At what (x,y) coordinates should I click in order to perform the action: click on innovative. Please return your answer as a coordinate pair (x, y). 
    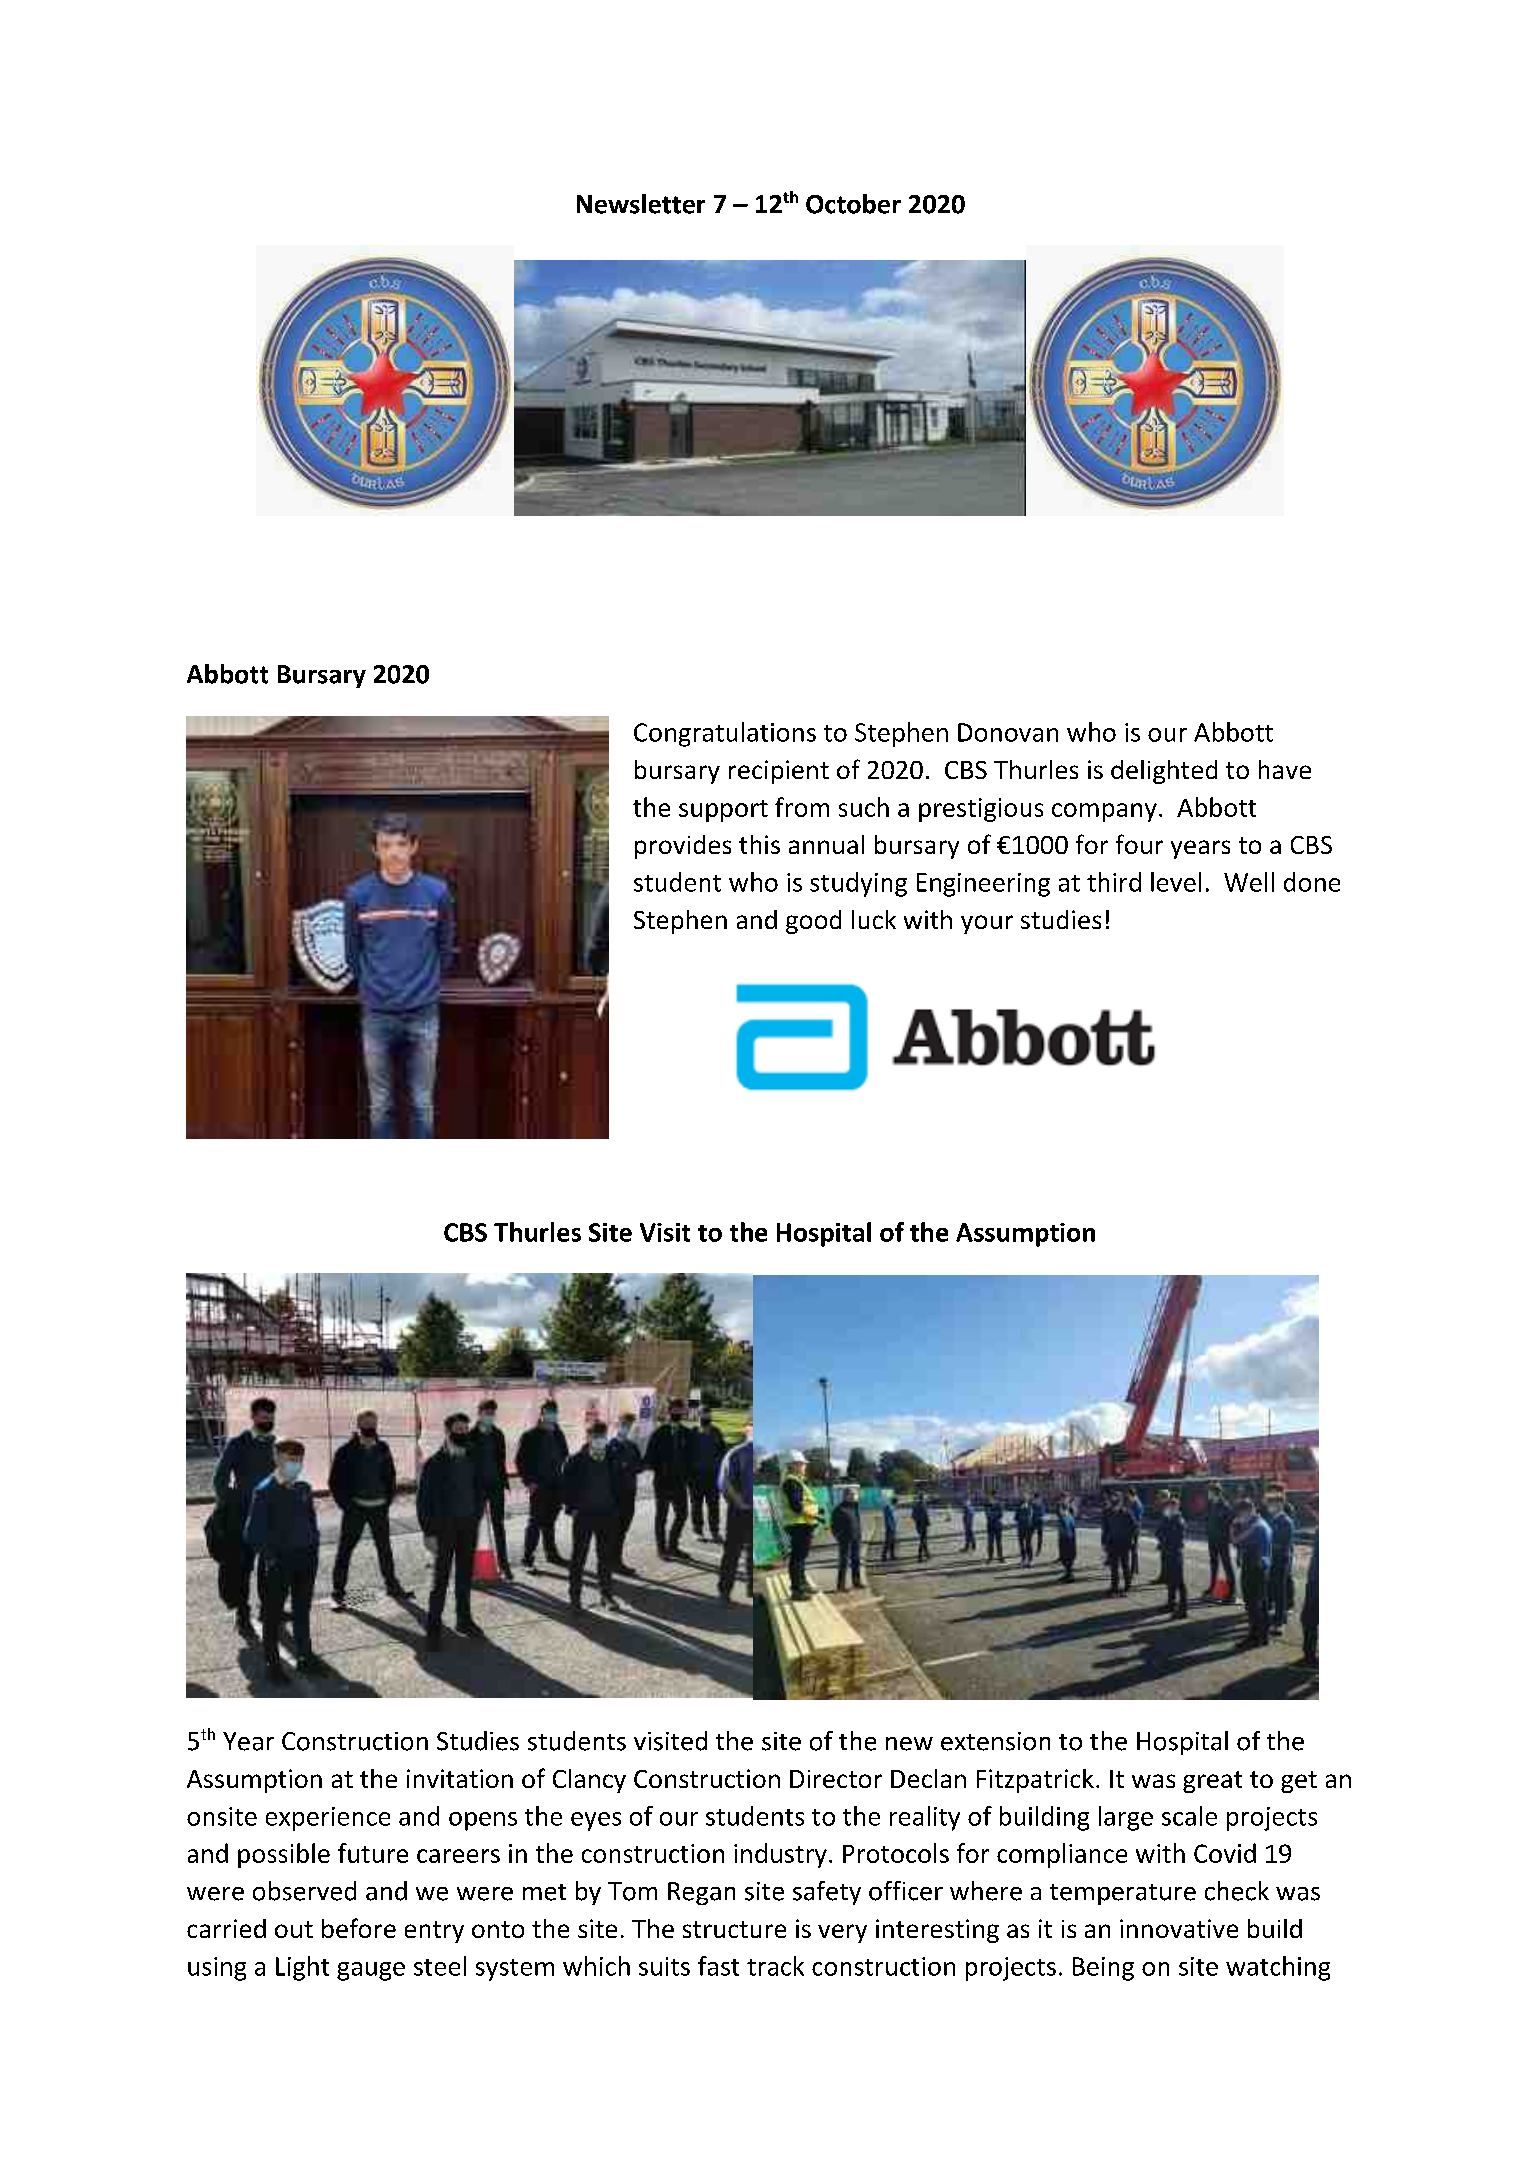
    Looking at the image, I should click on (1179, 1928).
